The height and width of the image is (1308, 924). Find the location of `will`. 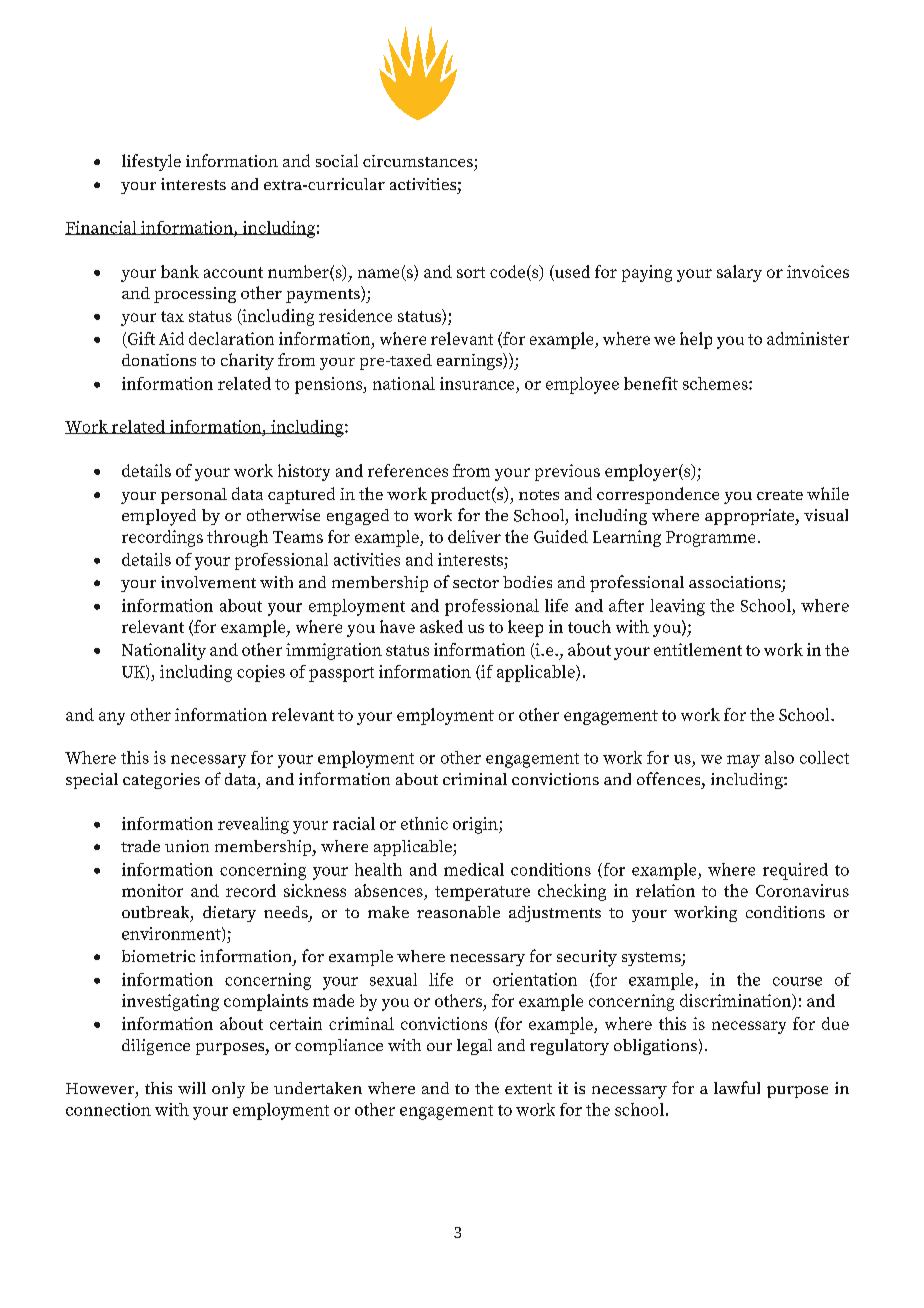

will is located at coordinates (192, 1088).
